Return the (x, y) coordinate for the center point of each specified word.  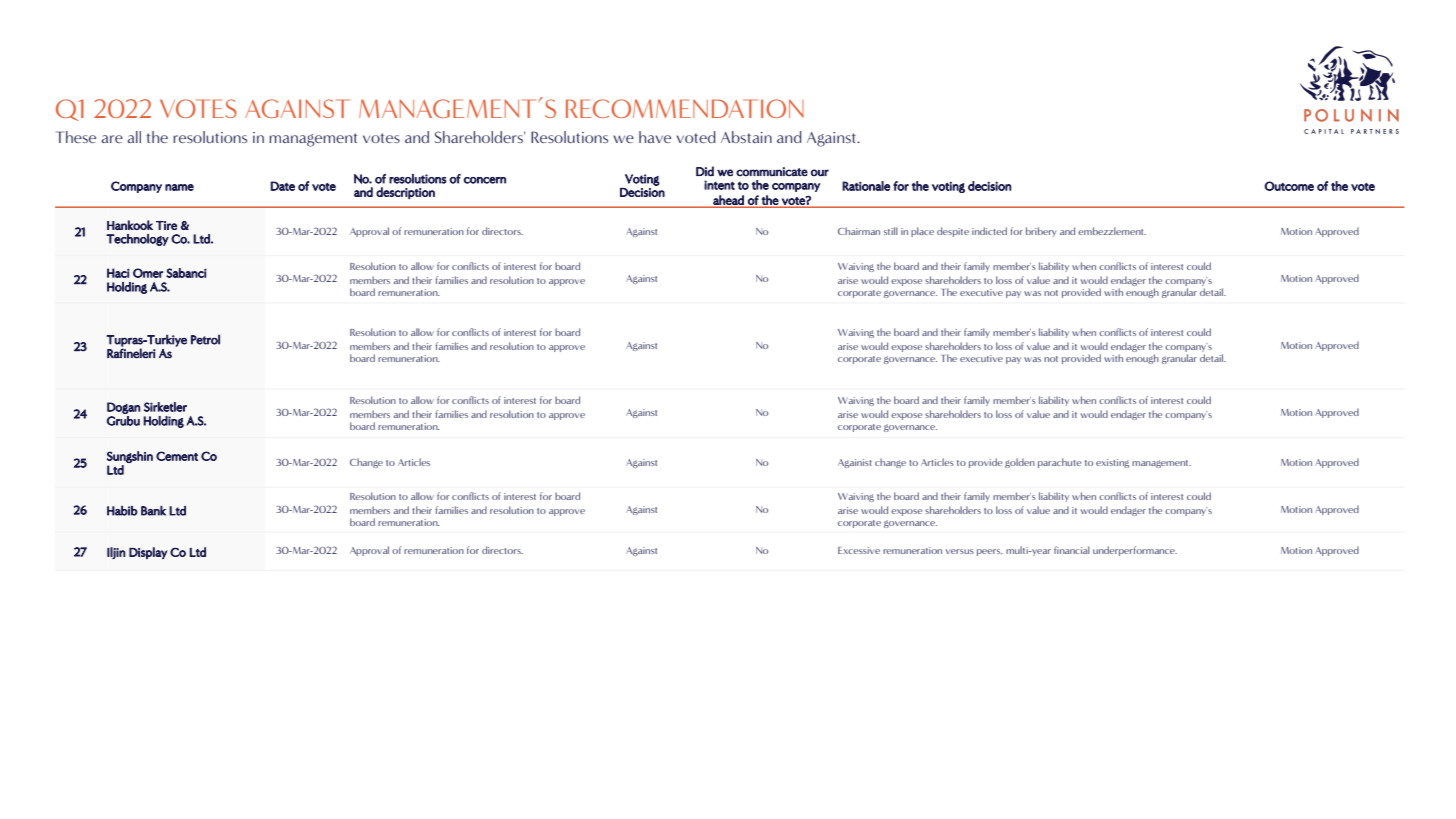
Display (148, 553)
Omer (148, 273)
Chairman (859, 231)
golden (1020, 463)
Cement (177, 456)
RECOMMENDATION (685, 108)
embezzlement (1112, 231)
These (76, 137)
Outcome (1289, 186)
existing (1112, 463)
